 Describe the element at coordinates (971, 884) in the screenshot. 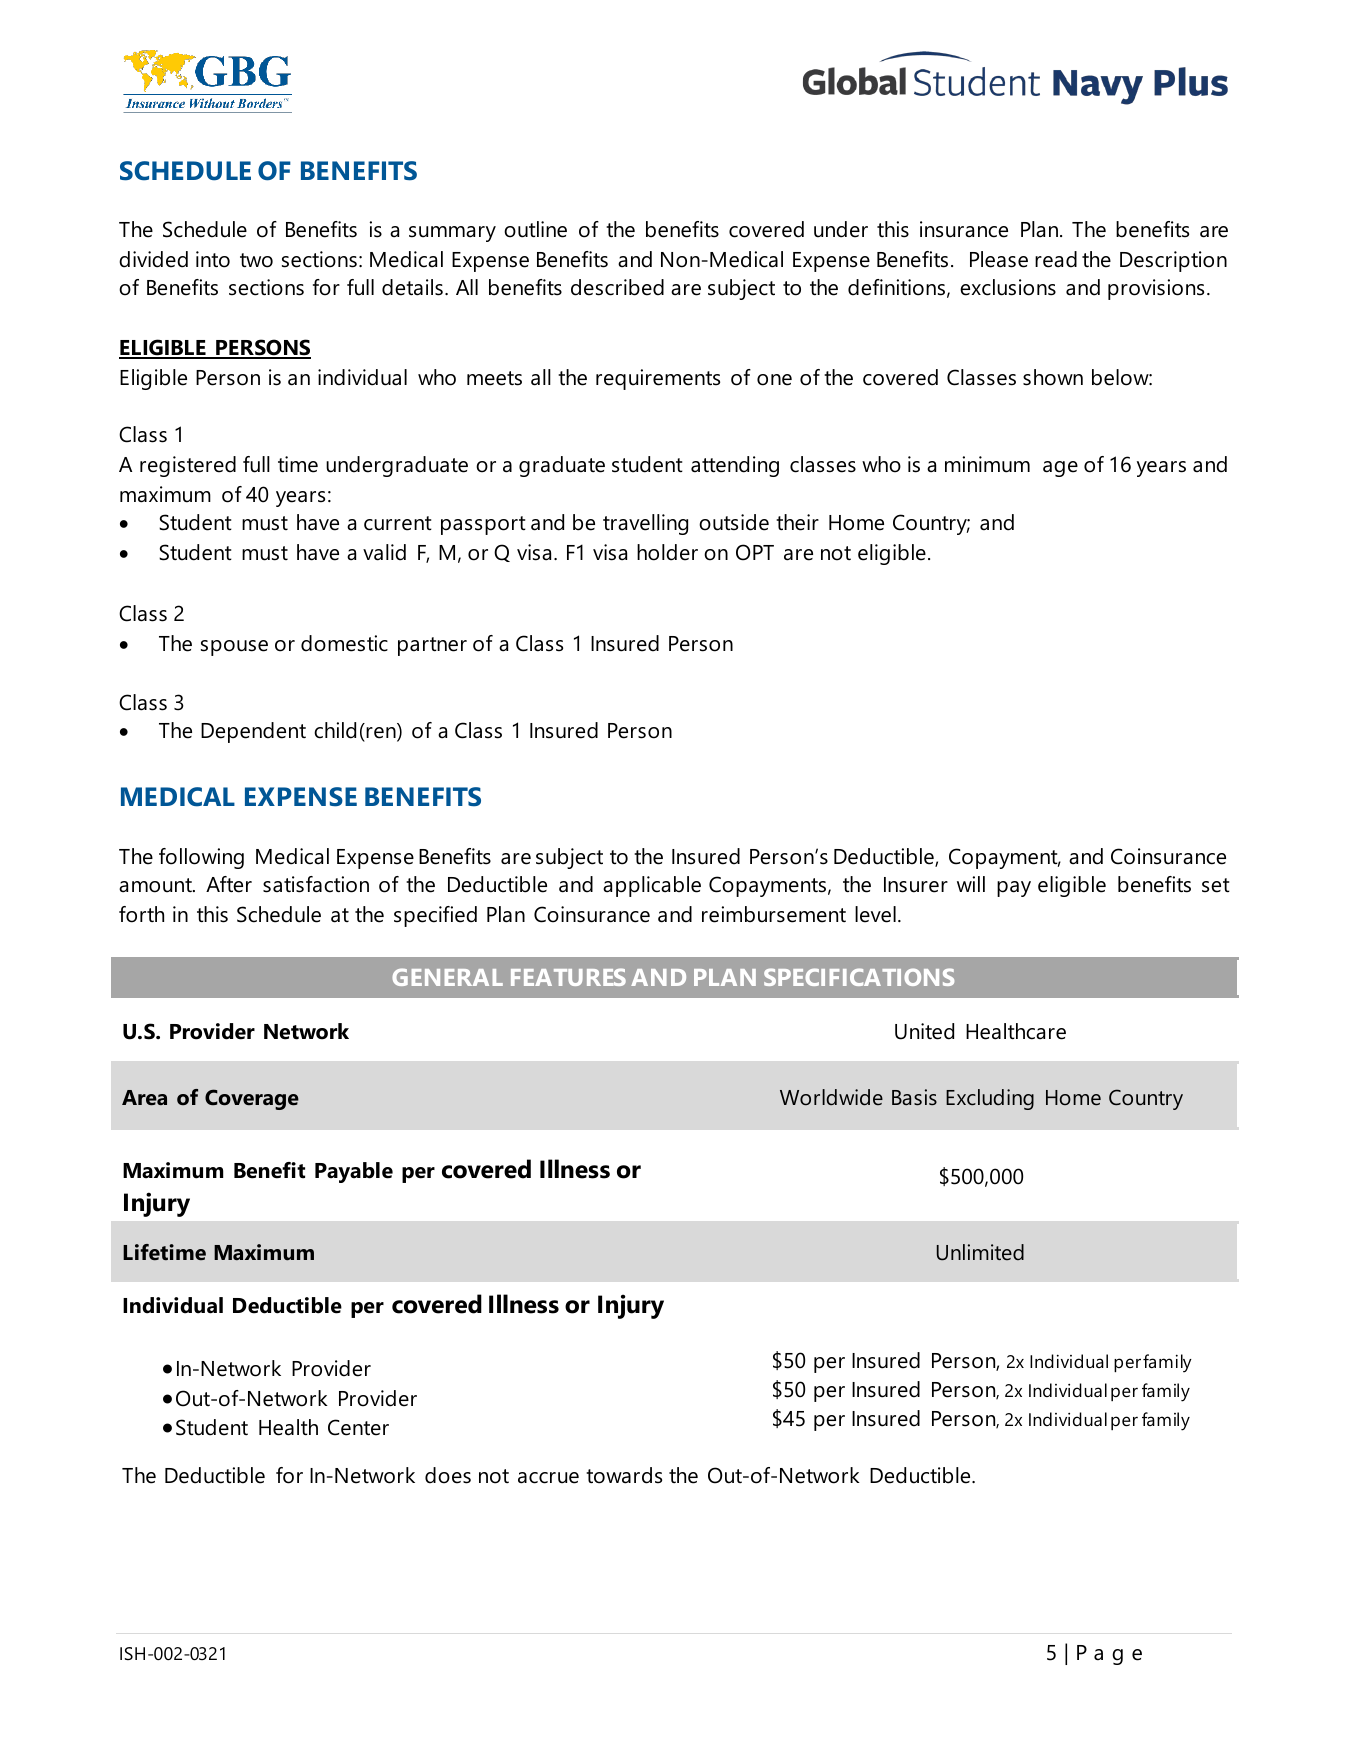

I see `will` at that location.
